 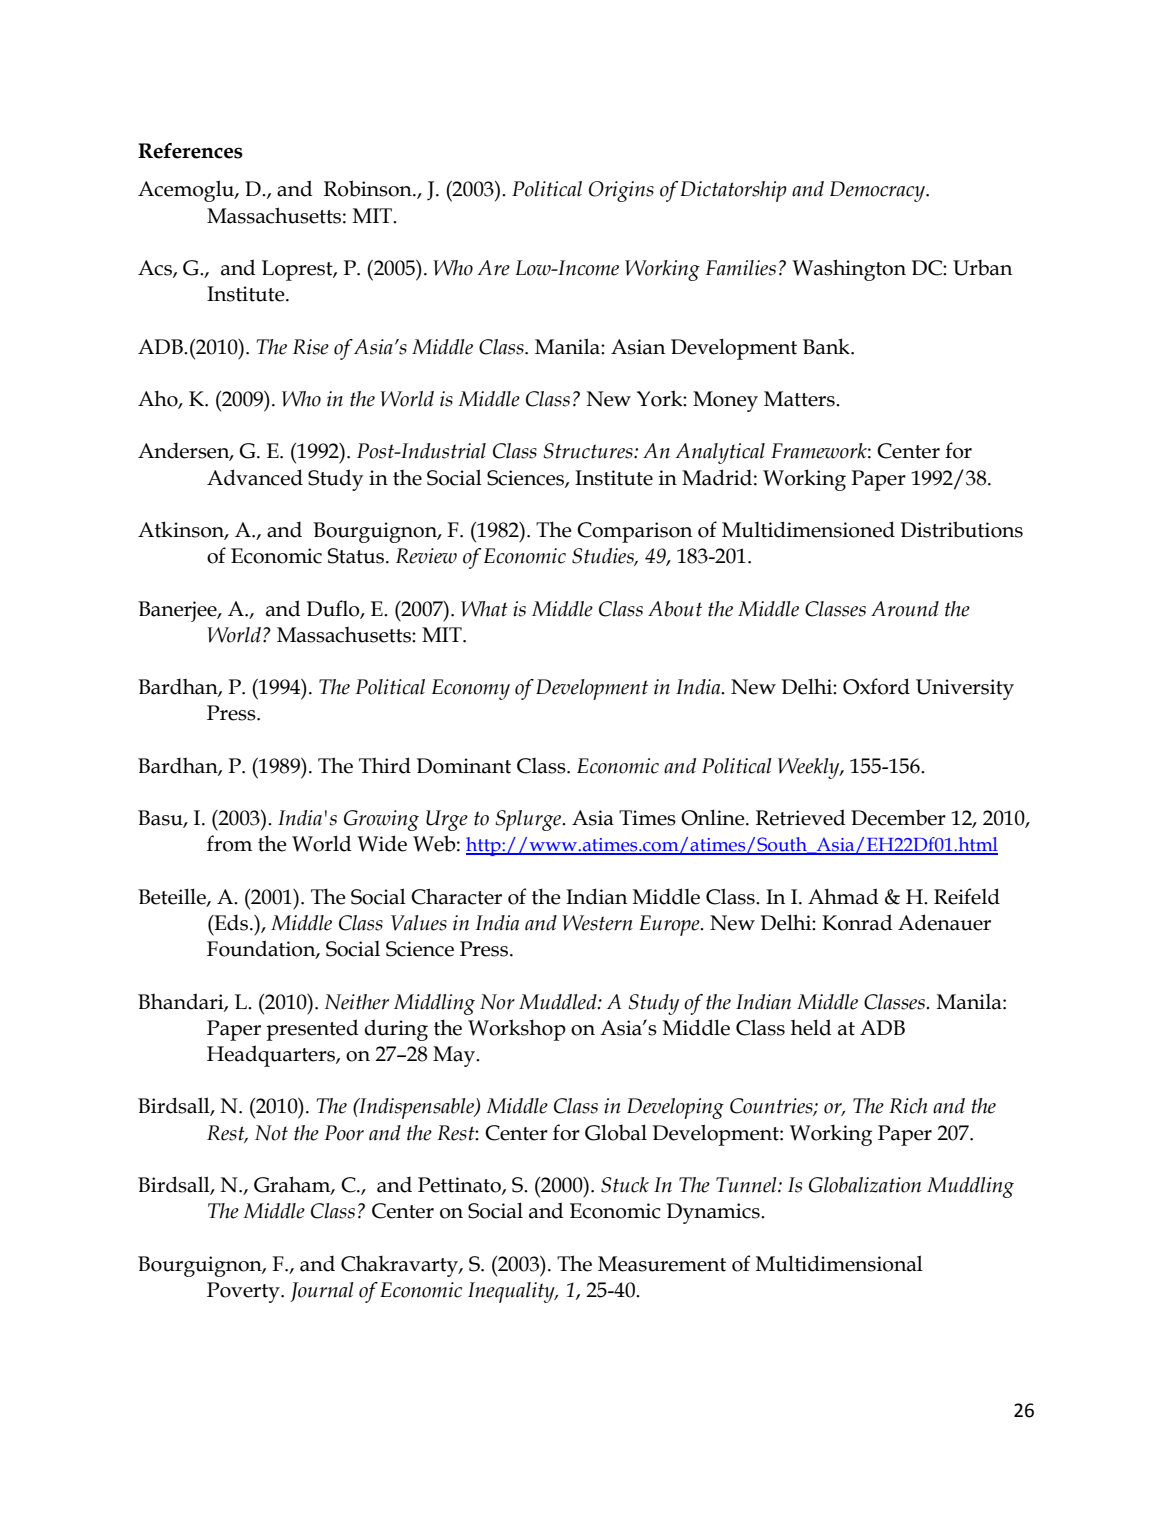 What do you see at coordinates (244, 1292) in the screenshot?
I see `Poverty` at bounding box center [244, 1292].
